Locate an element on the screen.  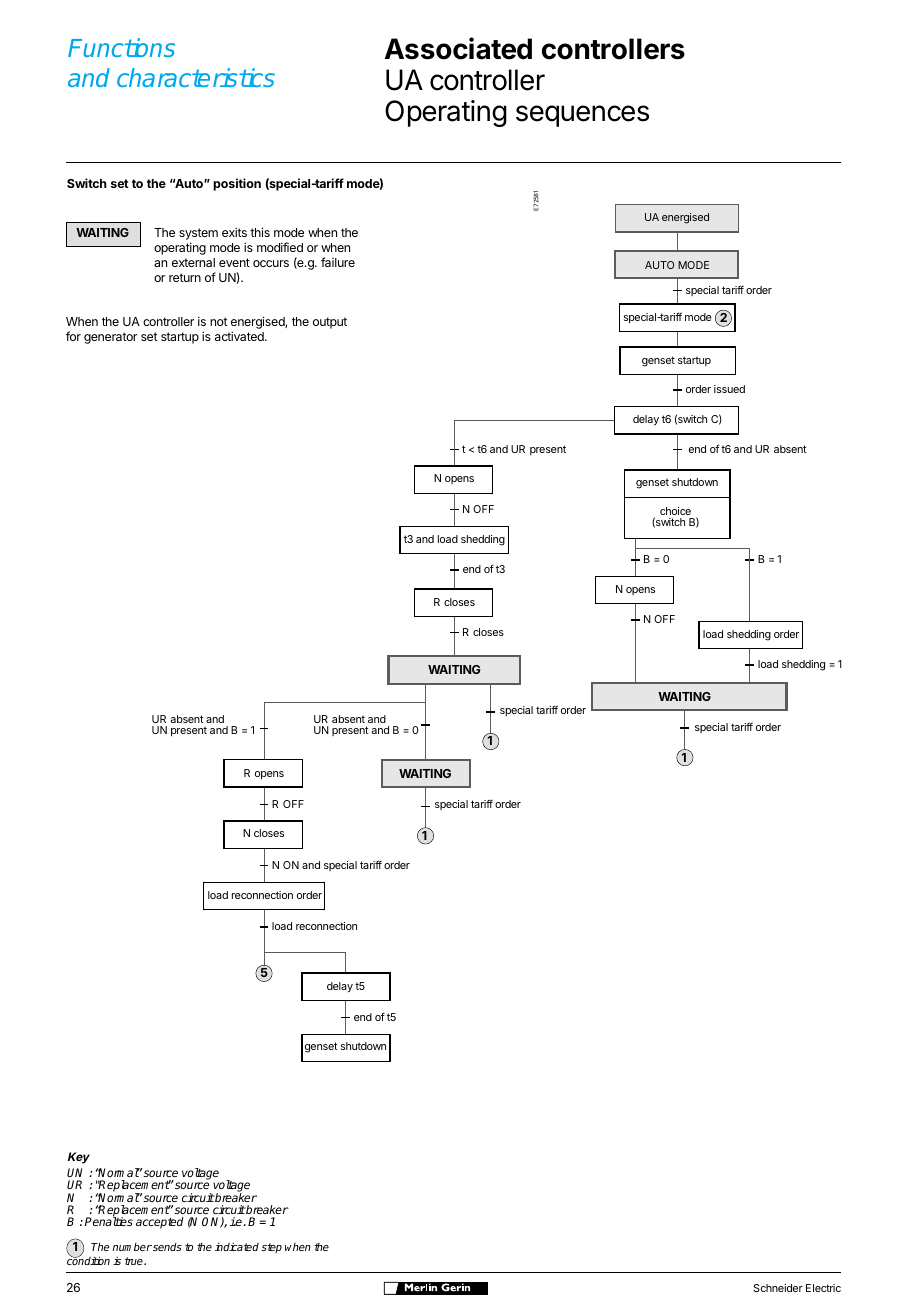
Schneider is located at coordinates (778, 1288).
